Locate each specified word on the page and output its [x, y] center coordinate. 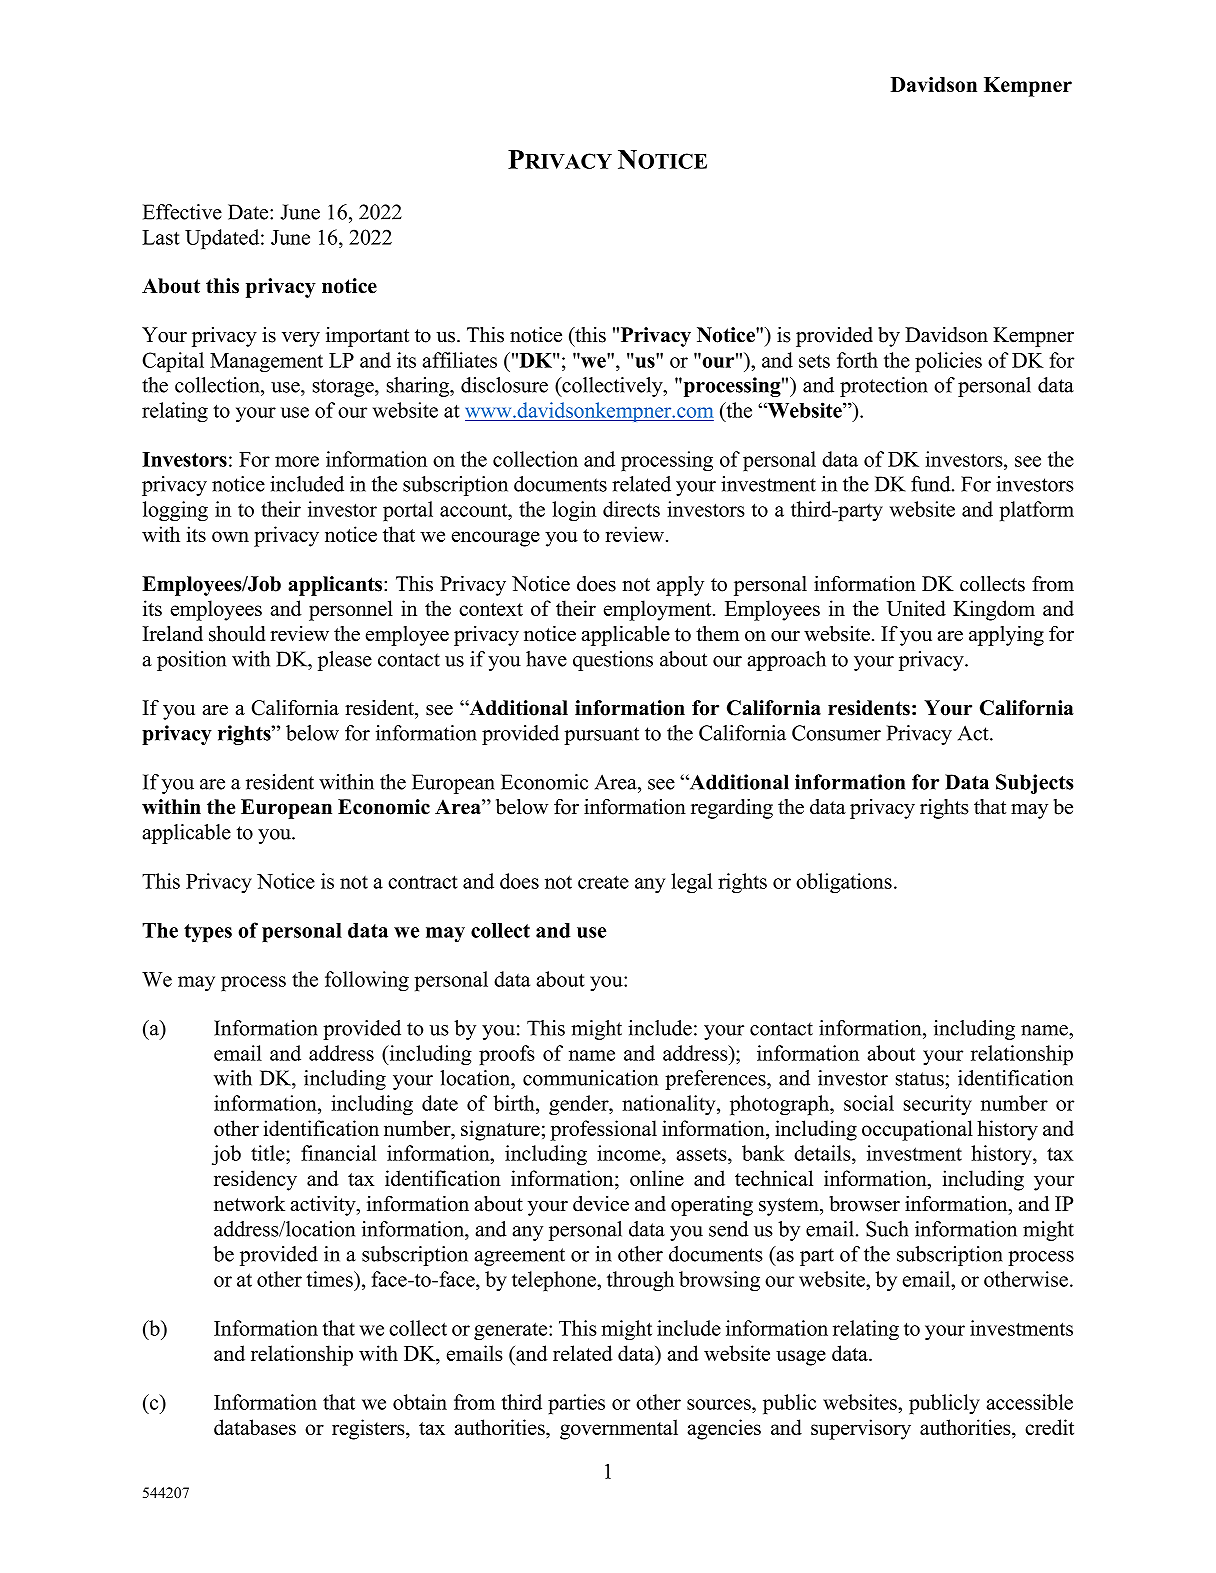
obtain [420, 1402]
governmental [619, 1429]
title [269, 1153]
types [208, 933]
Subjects [1035, 784]
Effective [182, 212]
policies [948, 362]
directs [631, 509]
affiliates [460, 360]
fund [932, 484]
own [230, 536]
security [938, 1105]
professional [603, 1130]
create [603, 882]
